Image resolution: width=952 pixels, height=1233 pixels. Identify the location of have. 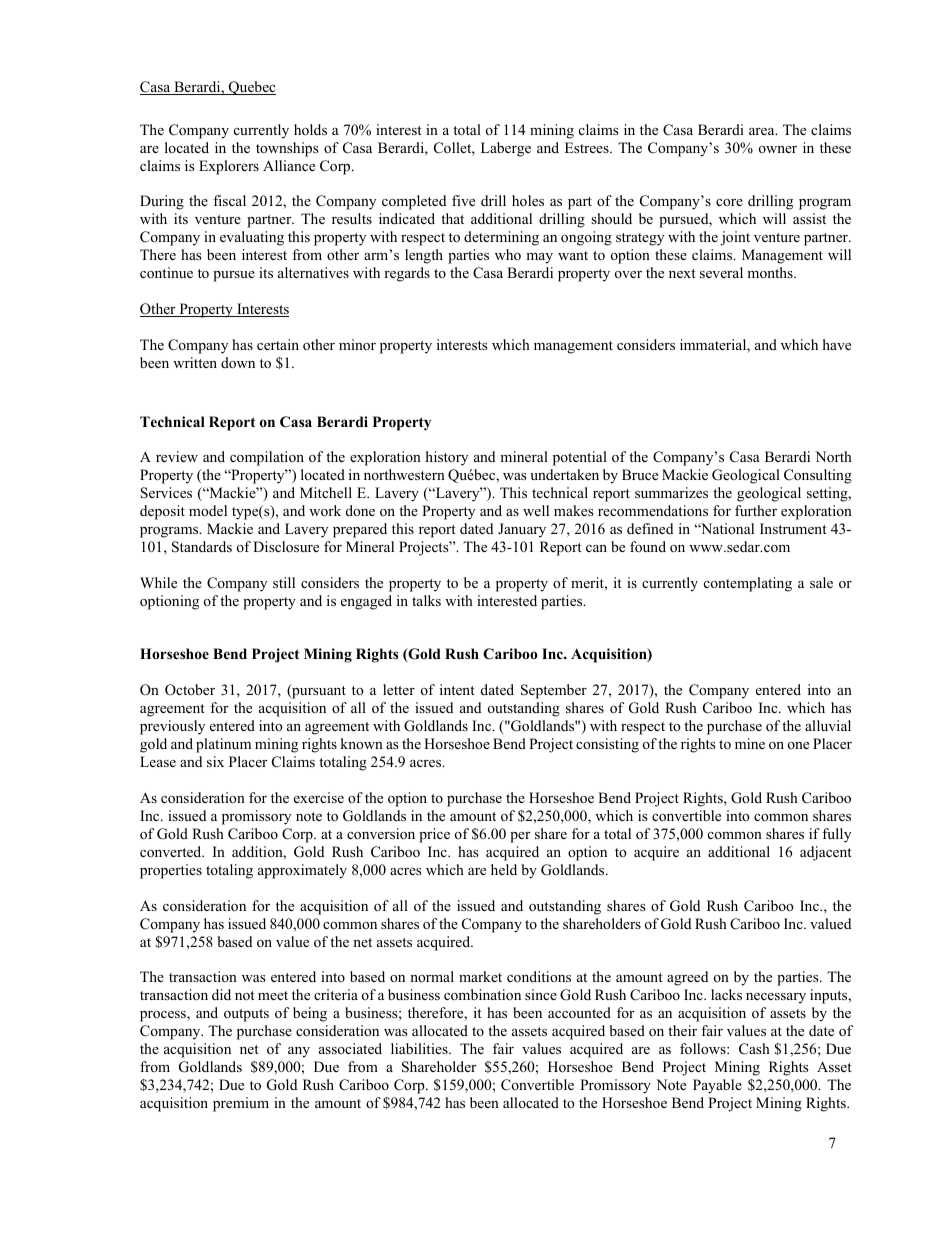
(837, 344).
